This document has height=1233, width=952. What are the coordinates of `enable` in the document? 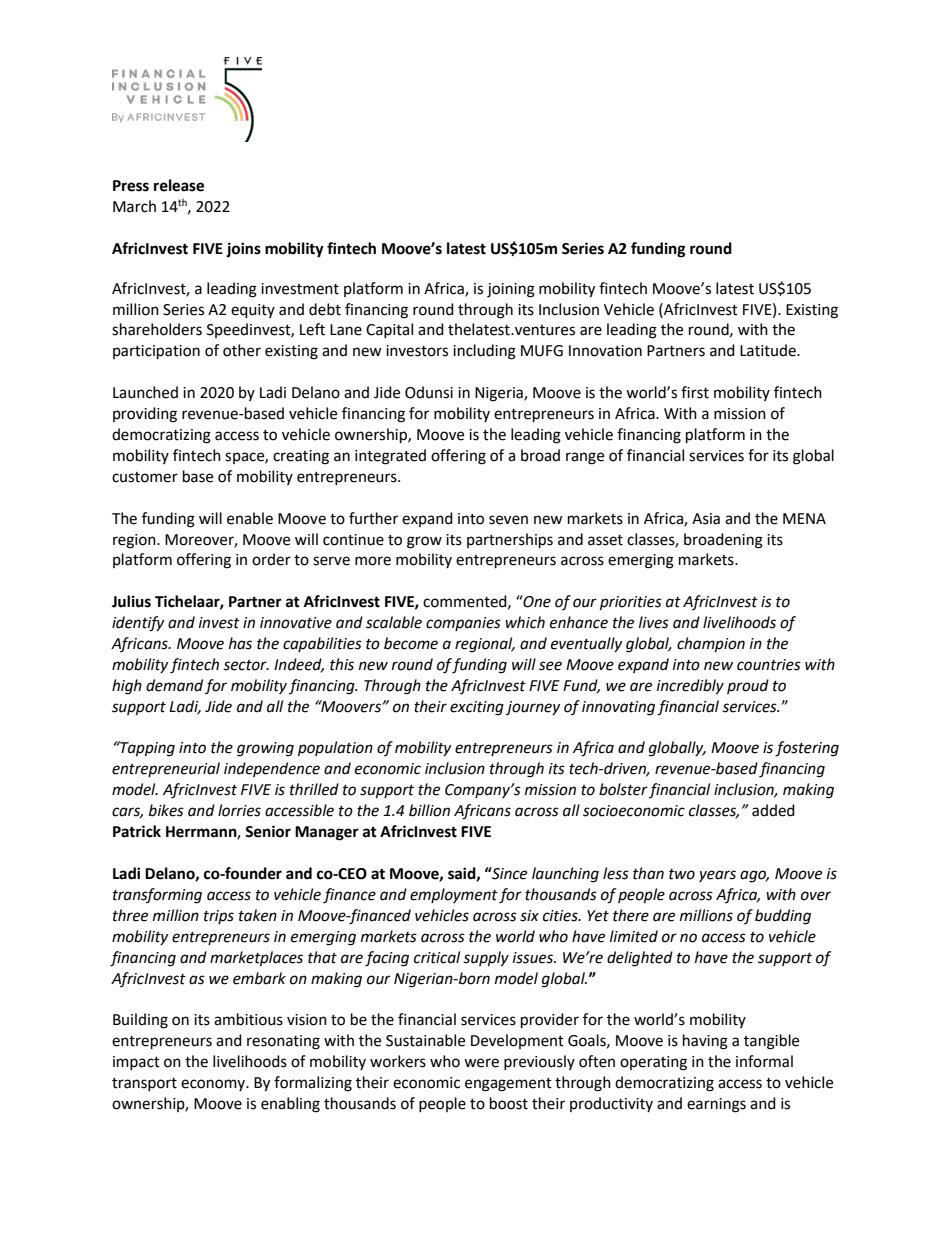 It's located at (250, 518).
